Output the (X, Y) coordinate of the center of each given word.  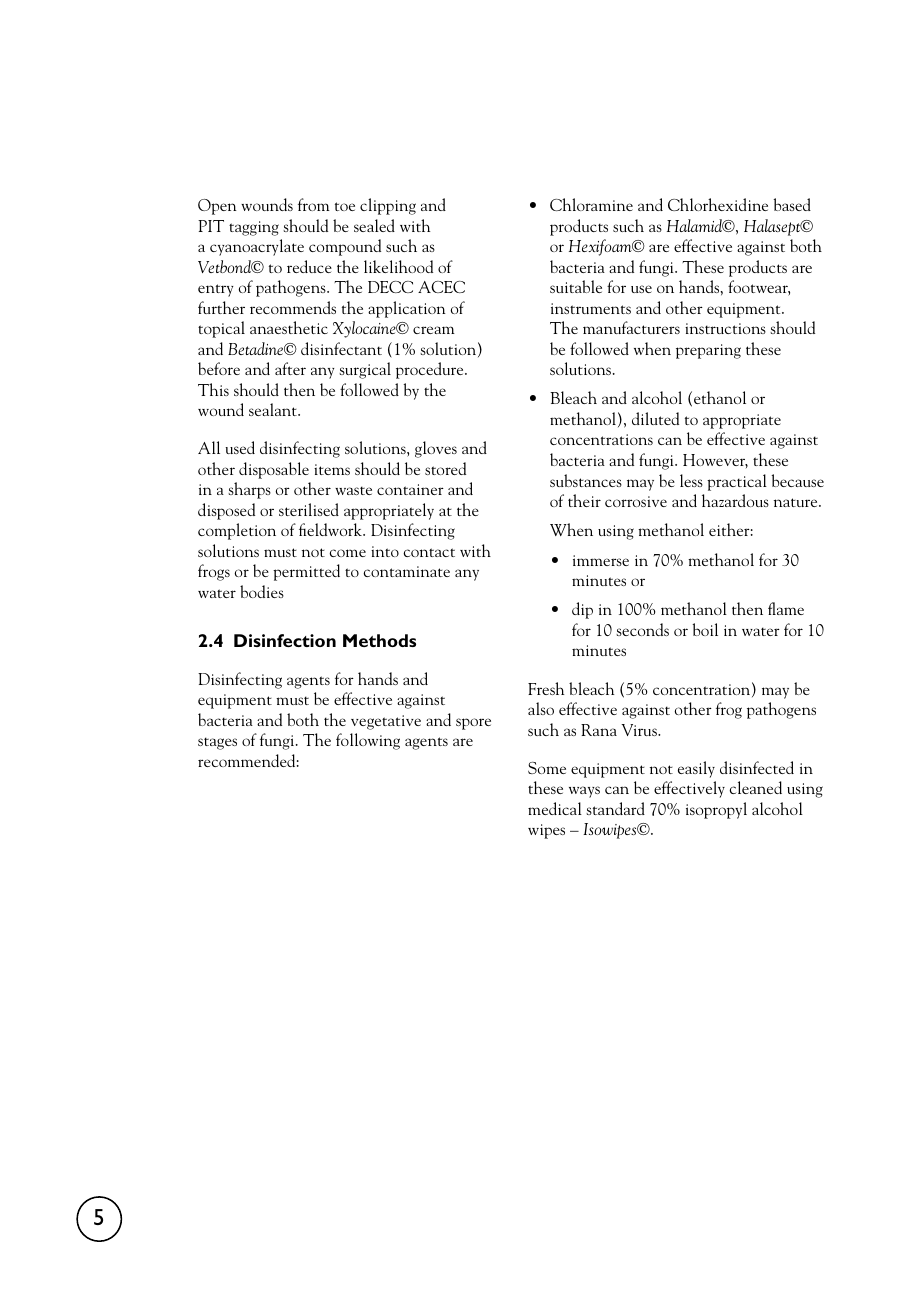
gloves (436, 449)
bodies (262, 591)
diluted (655, 418)
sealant (274, 409)
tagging (254, 228)
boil (705, 629)
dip (582, 610)
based (792, 204)
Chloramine (591, 204)
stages (217, 743)
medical (555, 808)
